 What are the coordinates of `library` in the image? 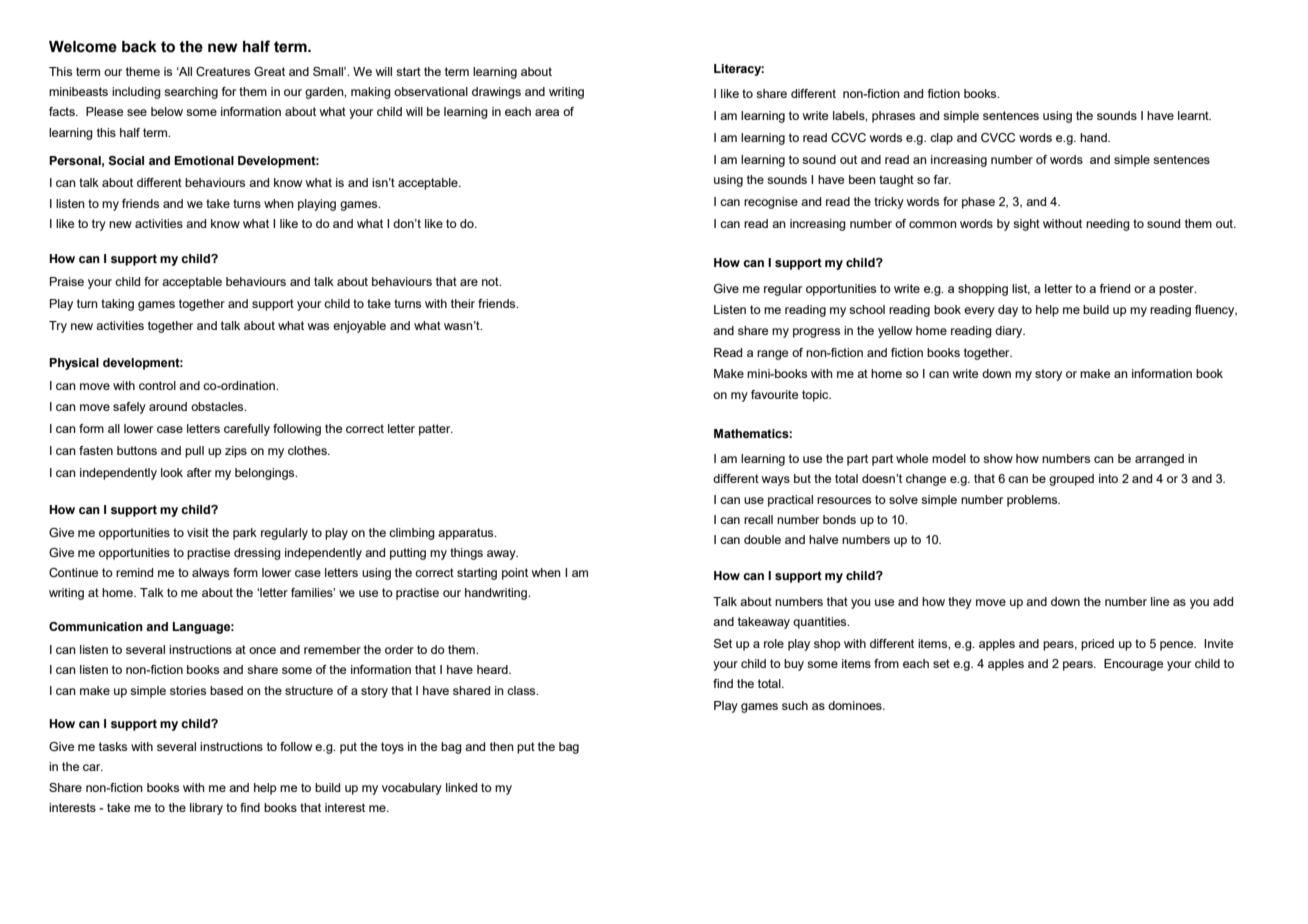 It's located at (206, 809).
